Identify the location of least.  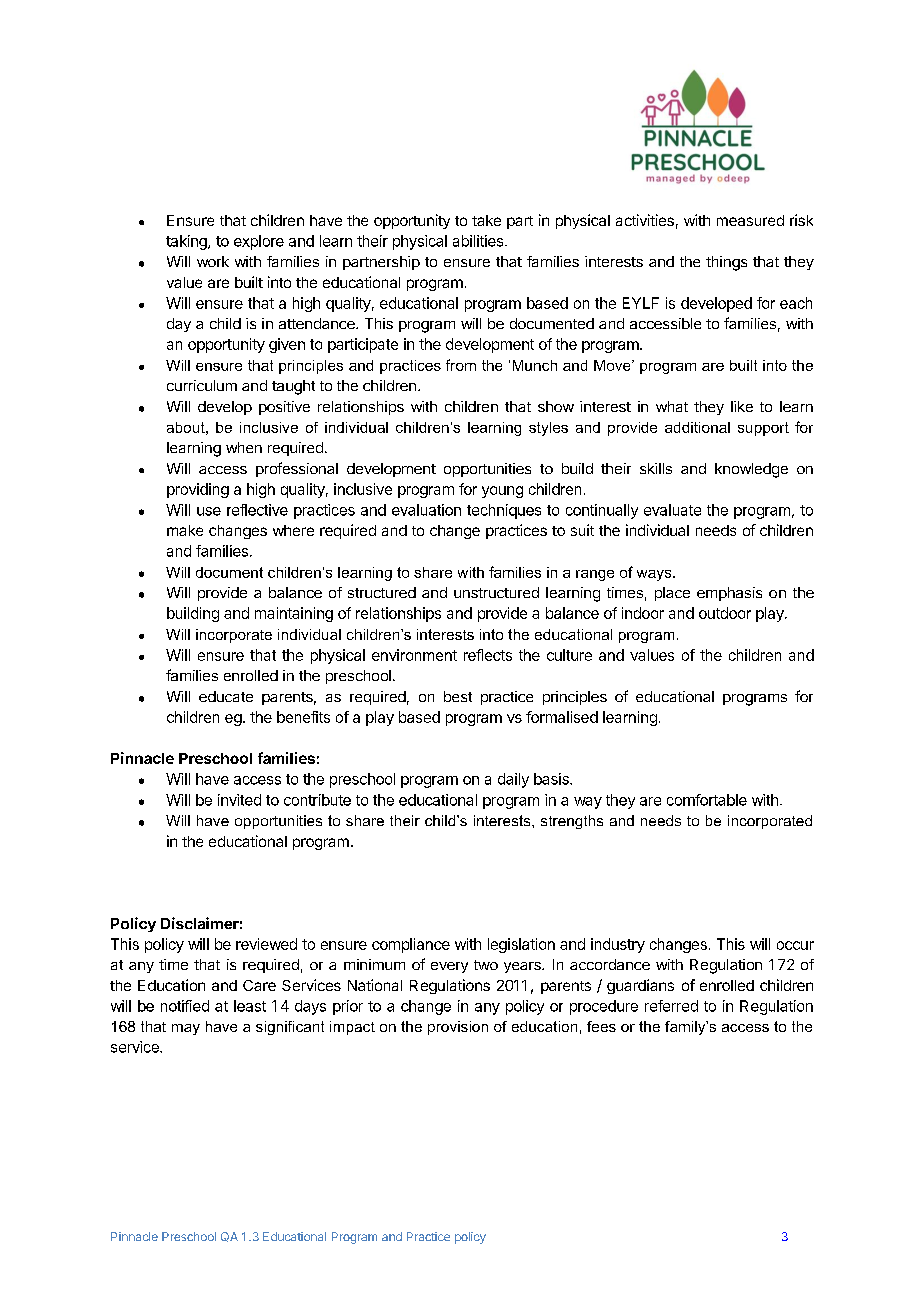
(250, 1006).
